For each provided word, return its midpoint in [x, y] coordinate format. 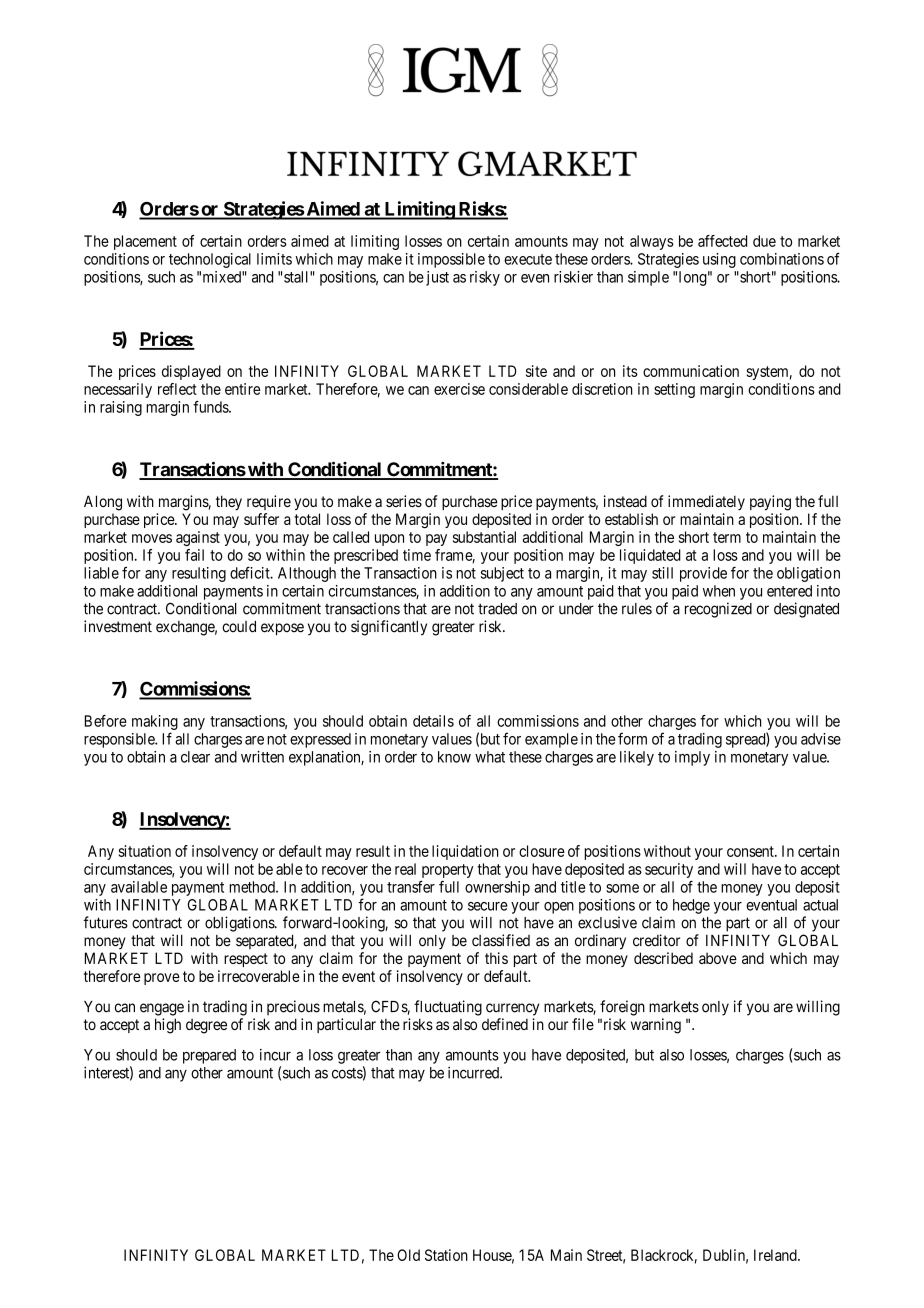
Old [408, 1255]
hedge [691, 906]
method [253, 887]
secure [488, 906]
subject [502, 574]
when [719, 591]
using [719, 260]
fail [194, 555]
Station [446, 1255]
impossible [451, 260]
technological [210, 260]
